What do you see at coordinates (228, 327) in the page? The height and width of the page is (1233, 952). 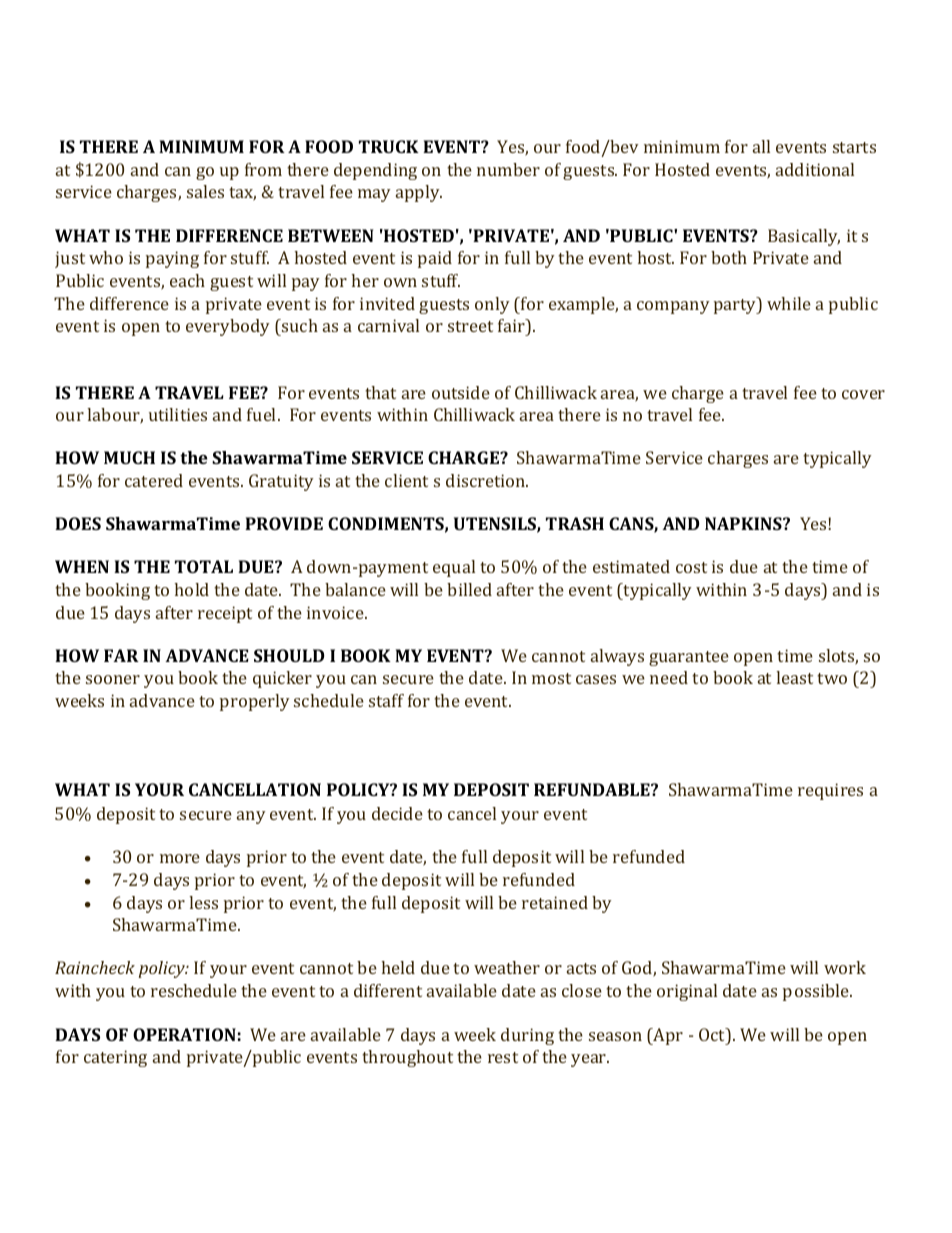 I see `everybody` at bounding box center [228, 327].
